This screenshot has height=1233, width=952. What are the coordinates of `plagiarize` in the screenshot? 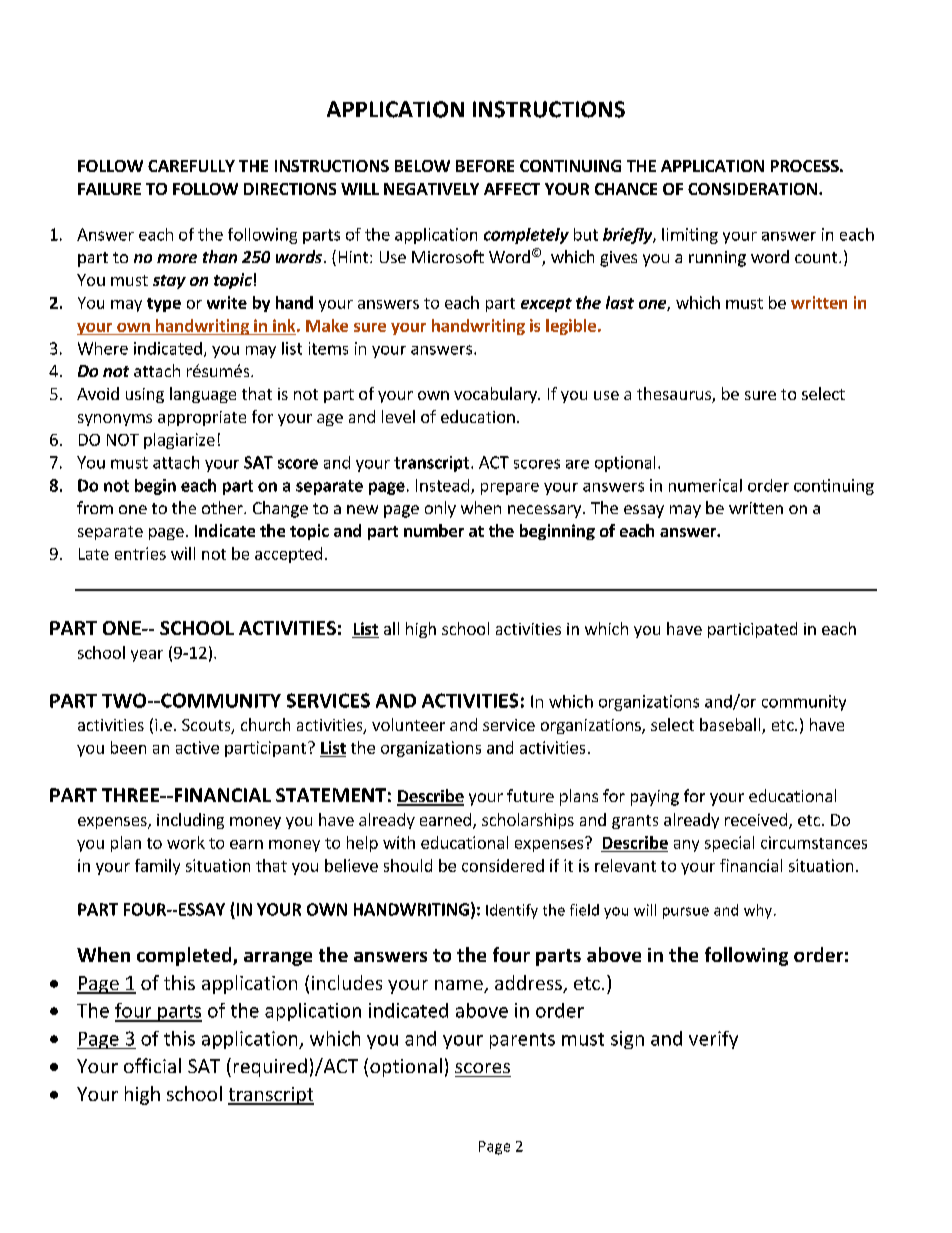 It's located at (179, 441).
